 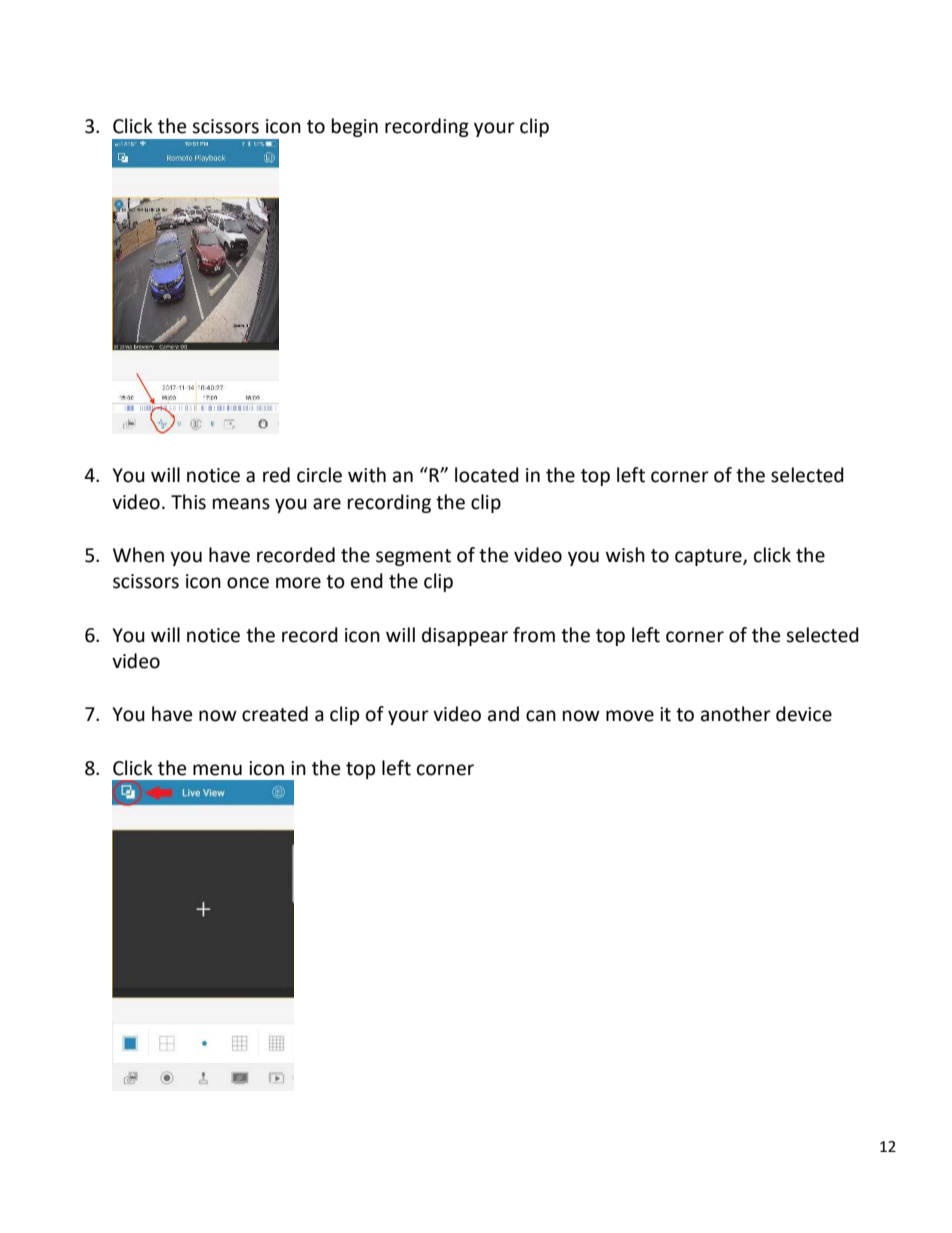 What do you see at coordinates (188, 502) in the document?
I see `This` at bounding box center [188, 502].
